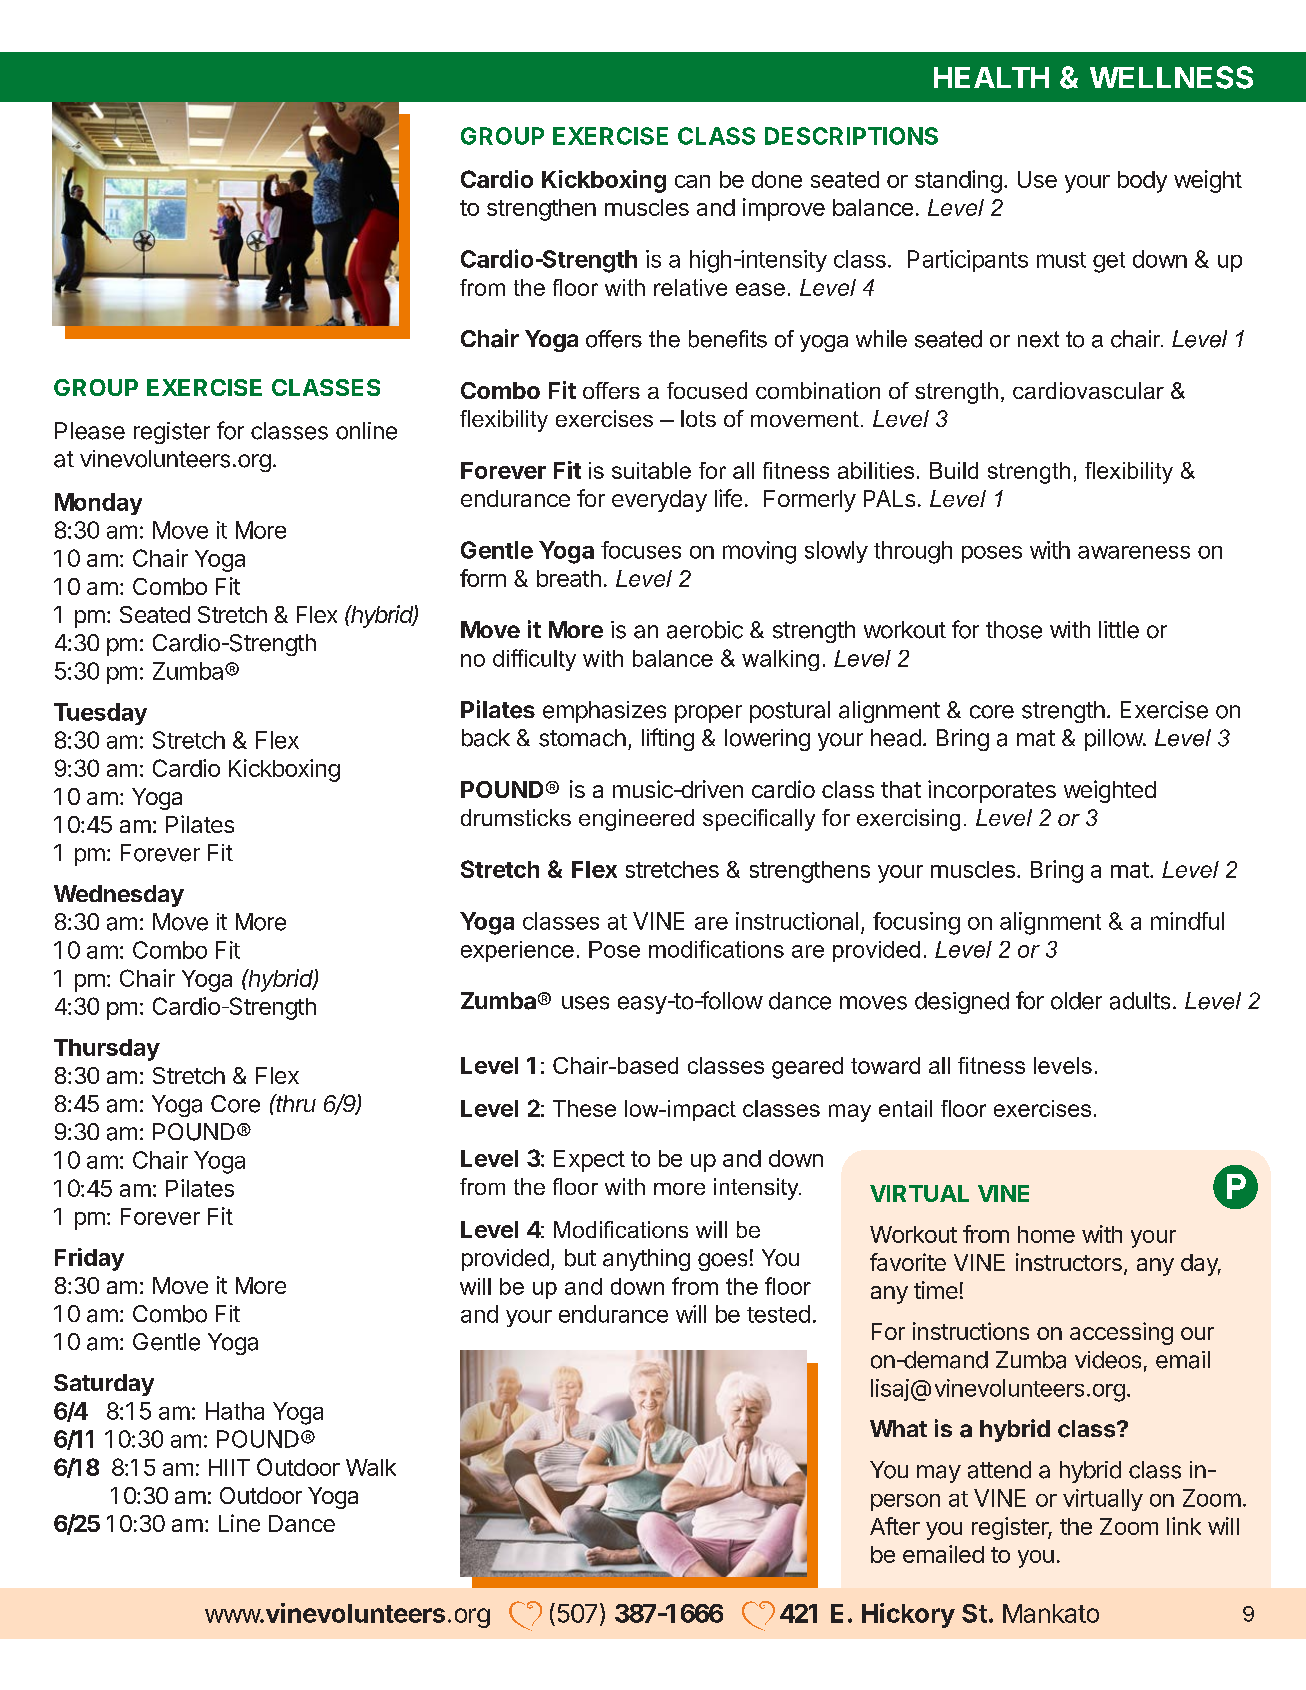  I want to click on After, so click(895, 1526).
